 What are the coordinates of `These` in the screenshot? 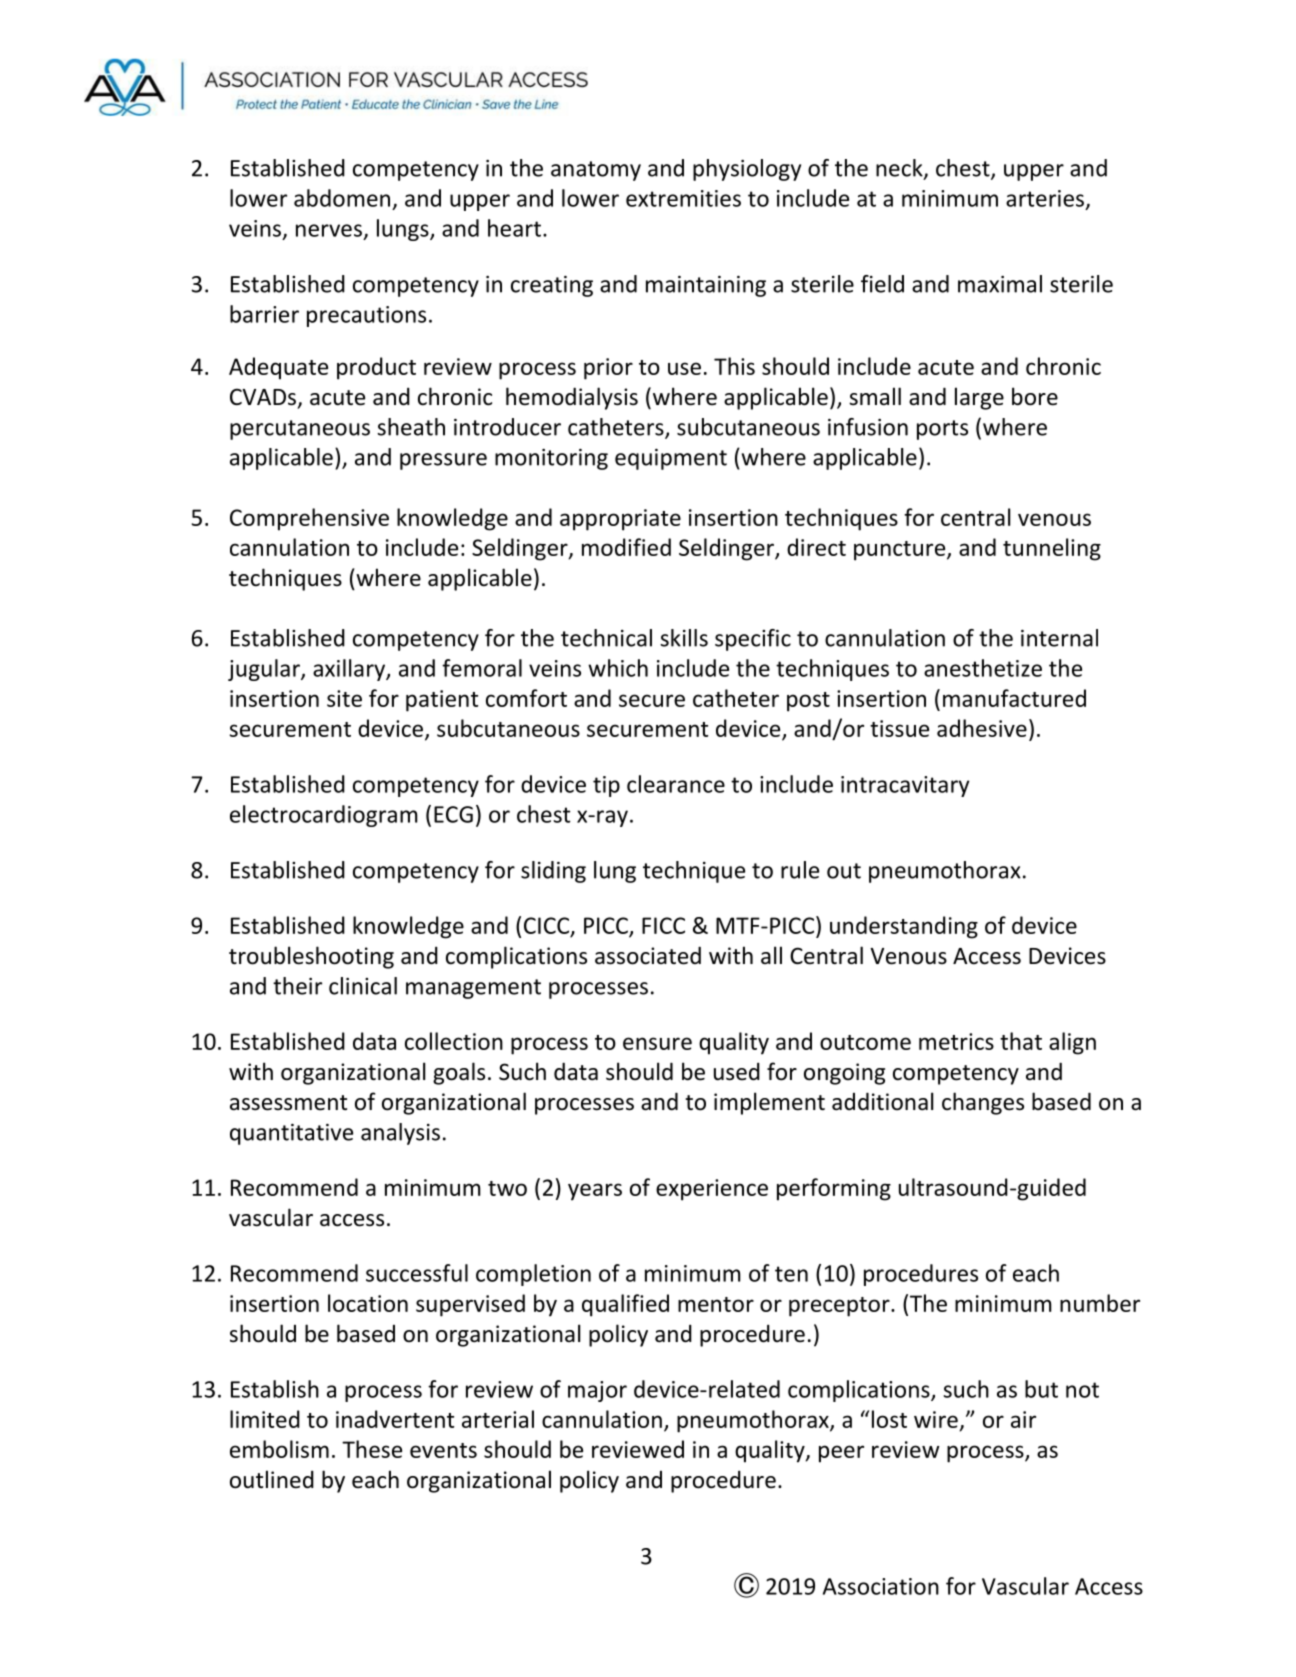 It's located at (372, 1449).
